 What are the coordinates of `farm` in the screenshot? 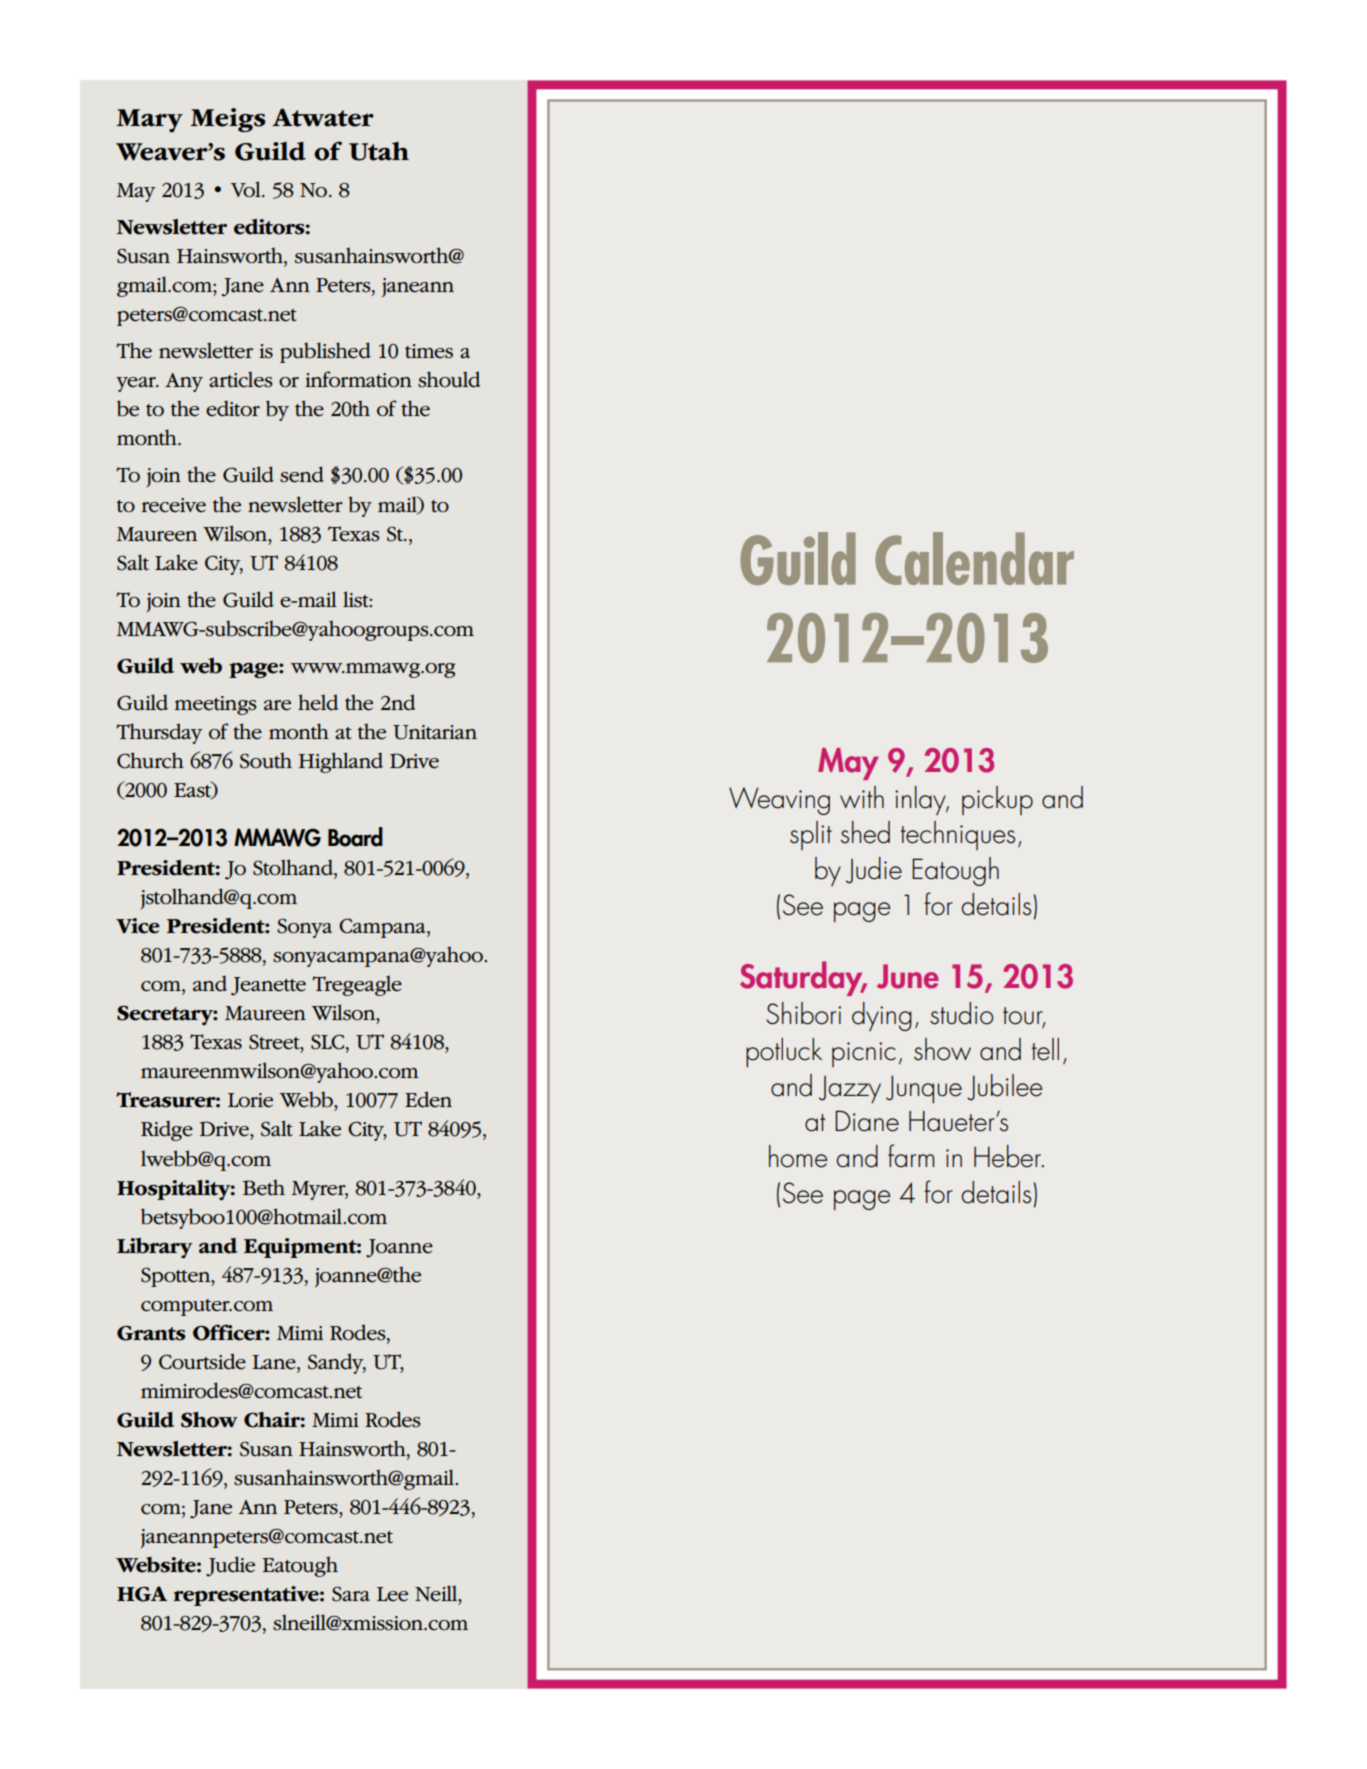 It's located at (911, 1156).
